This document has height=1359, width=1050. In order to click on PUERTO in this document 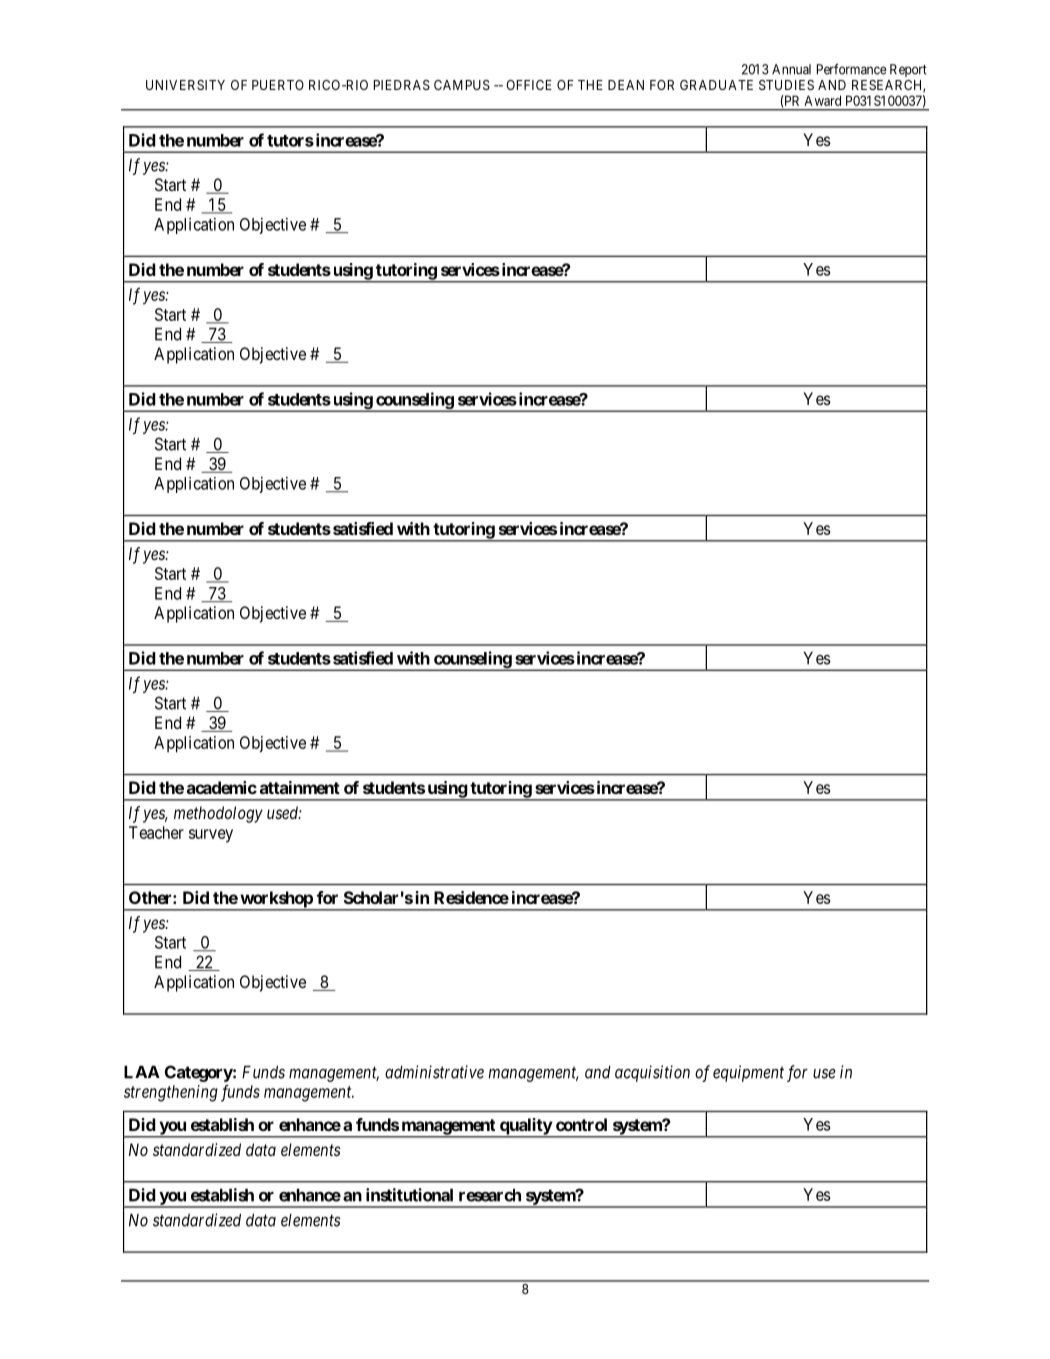, I will do `click(278, 85)`.
